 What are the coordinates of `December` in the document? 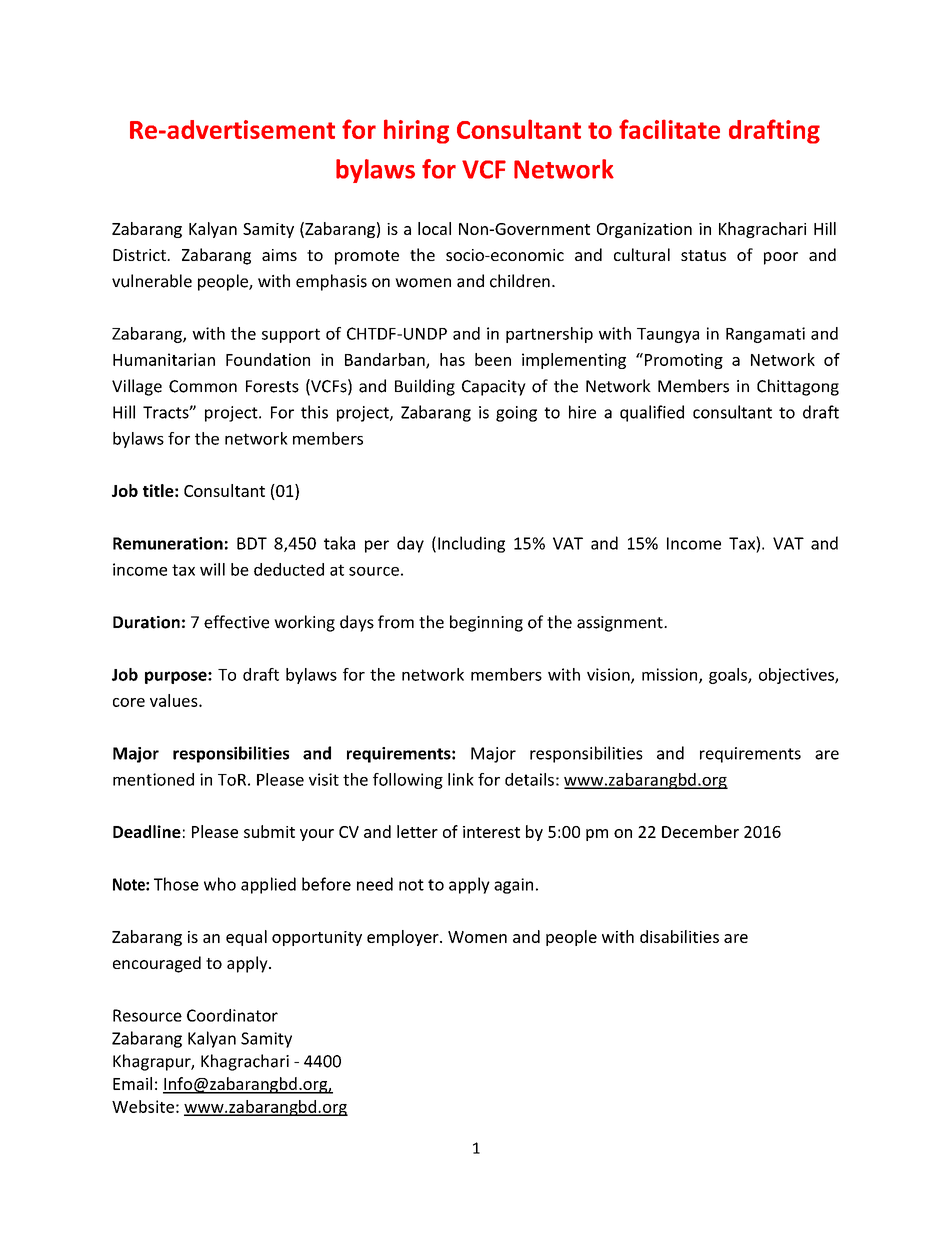 It's located at (700, 831).
